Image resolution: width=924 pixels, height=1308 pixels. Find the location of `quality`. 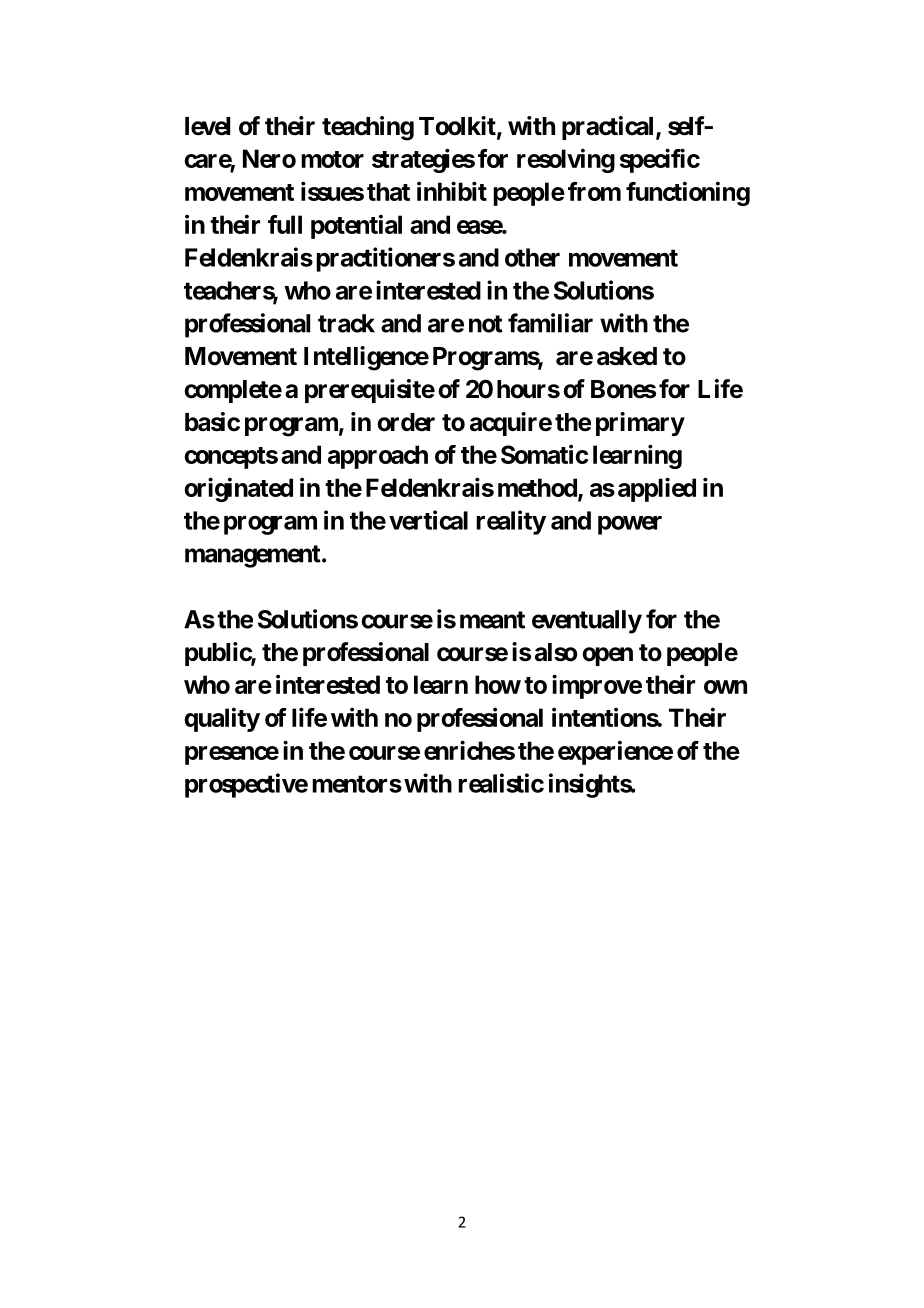

quality is located at coordinates (222, 719).
